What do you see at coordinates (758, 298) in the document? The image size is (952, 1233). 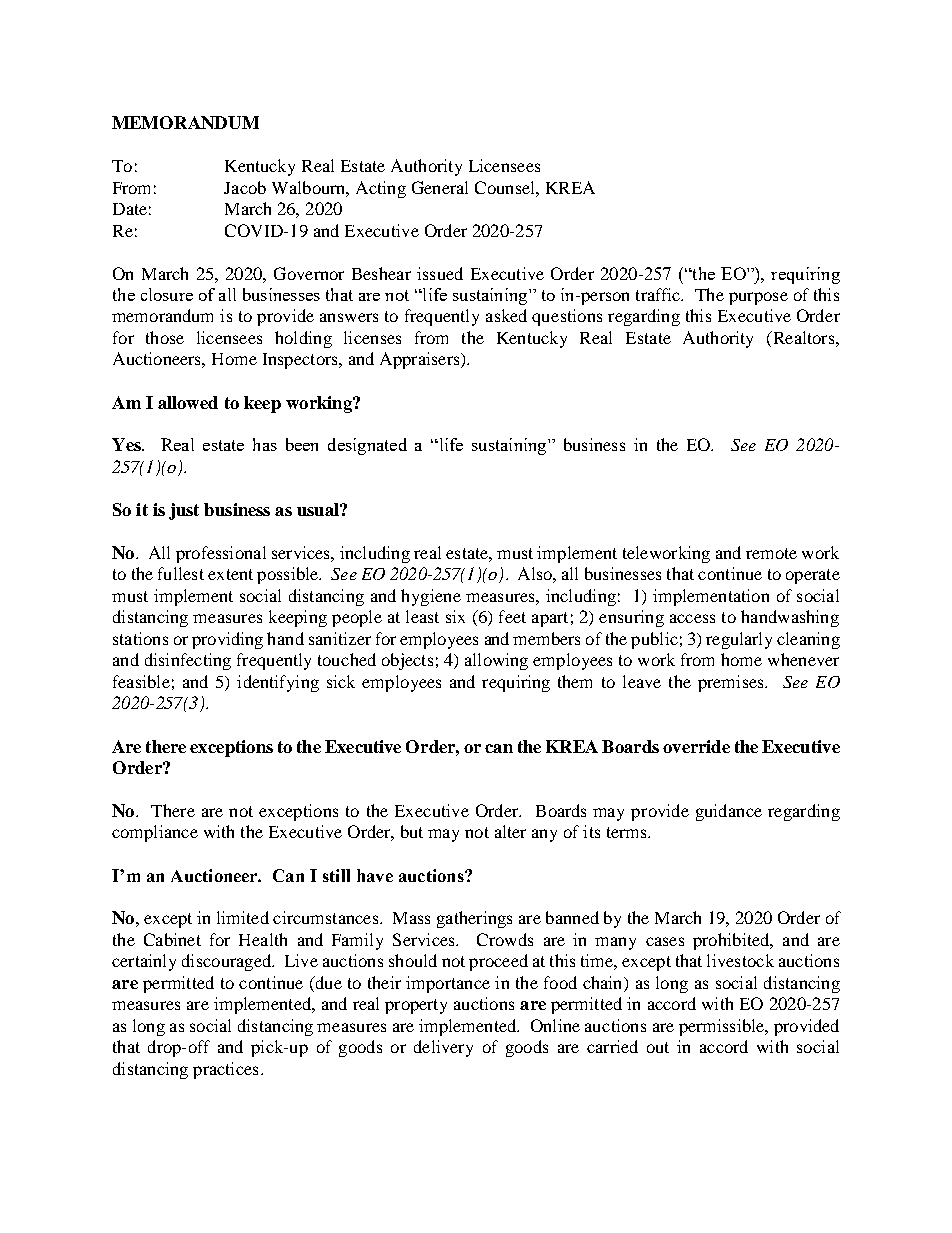 I see `purpose` at bounding box center [758, 298].
